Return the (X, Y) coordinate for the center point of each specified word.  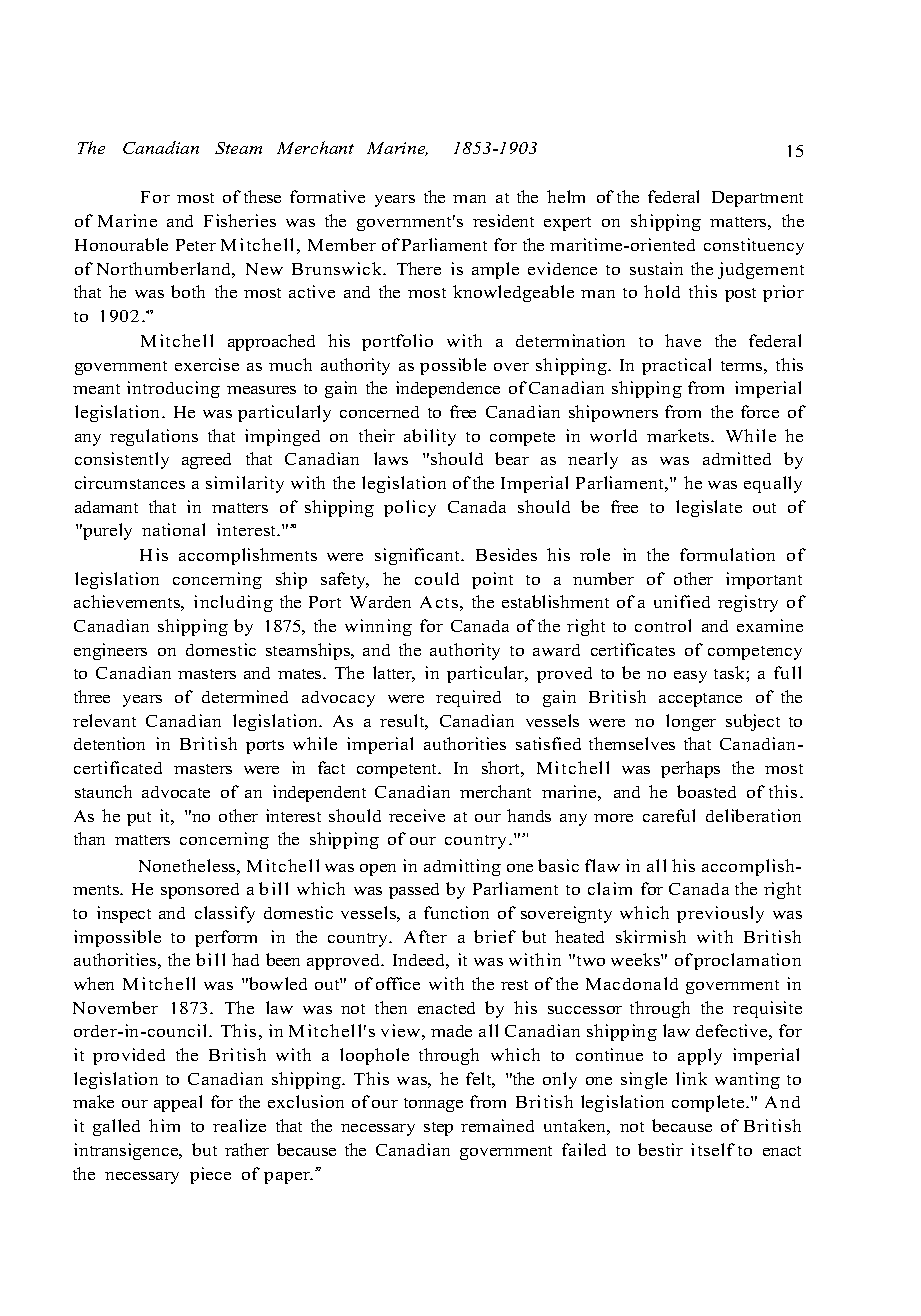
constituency (754, 246)
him (164, 1125)
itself (713, 1149)
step (438, 1129)
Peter (196, 245)
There (419, 268)
